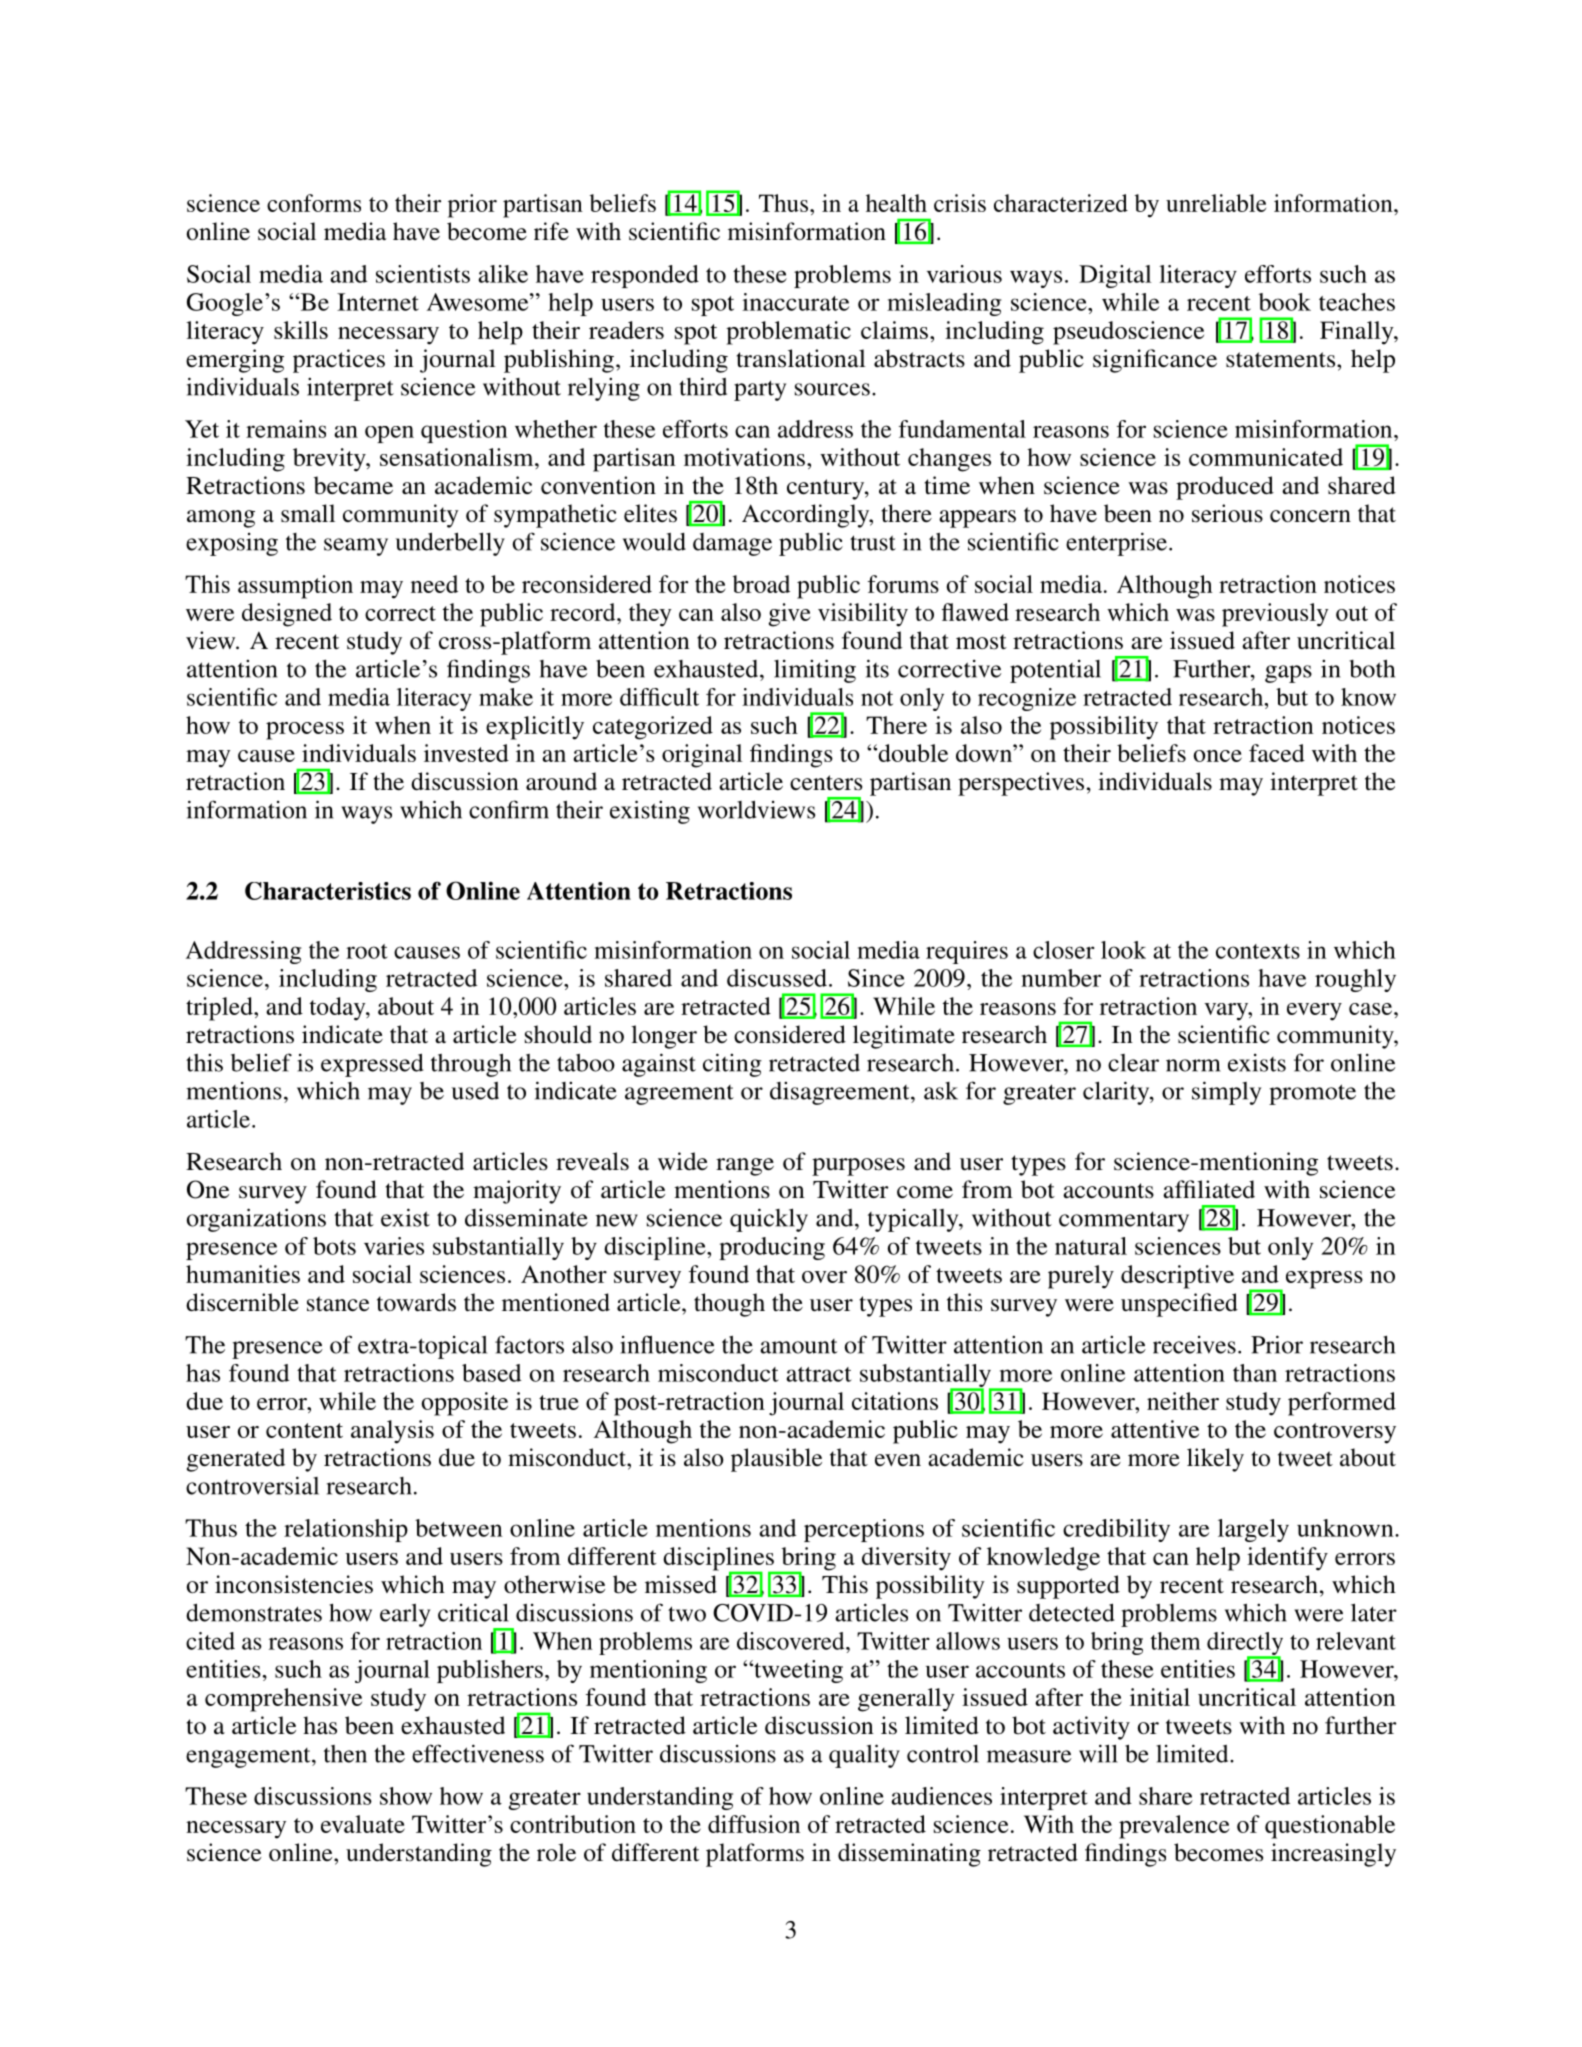  Describe the element at coordinates (795, 302) in the page. I see `inaccurate` at that location.
